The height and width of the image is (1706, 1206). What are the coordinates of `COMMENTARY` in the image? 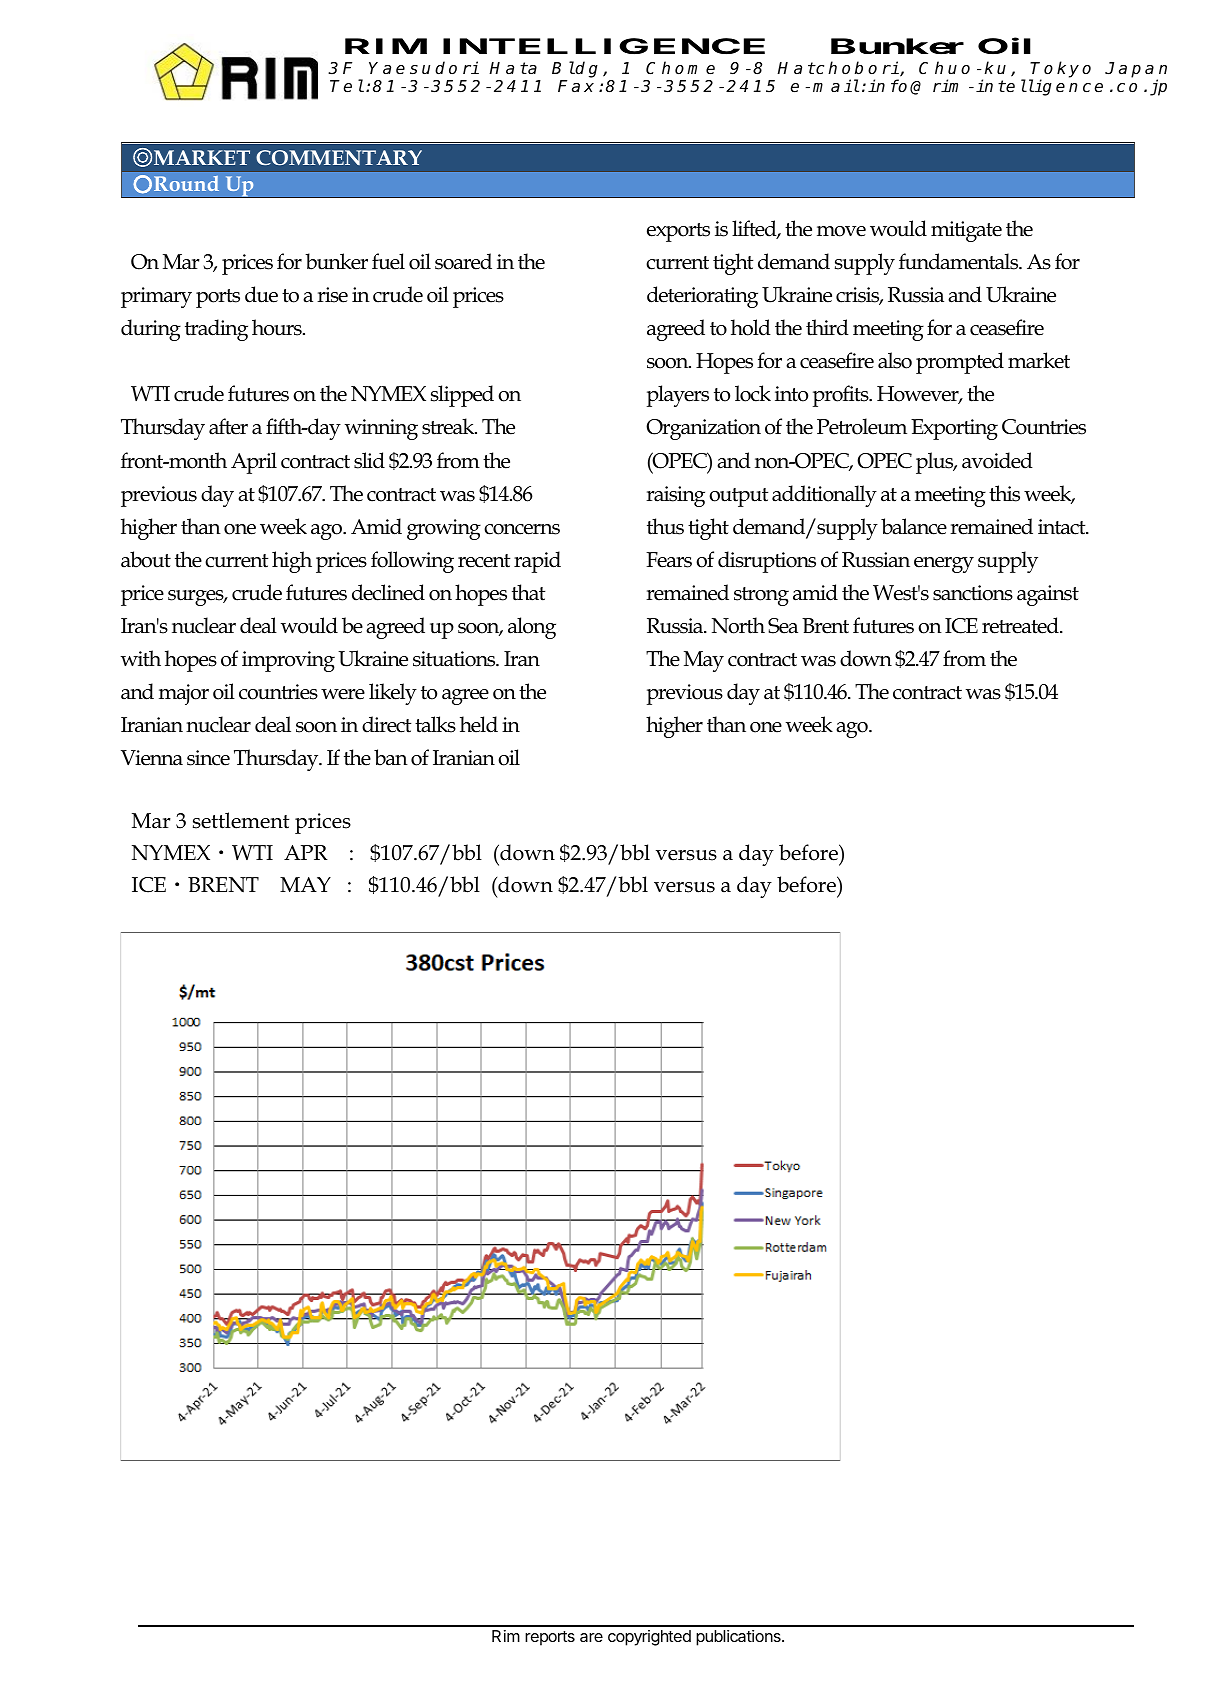 It's located at (339, 157).
